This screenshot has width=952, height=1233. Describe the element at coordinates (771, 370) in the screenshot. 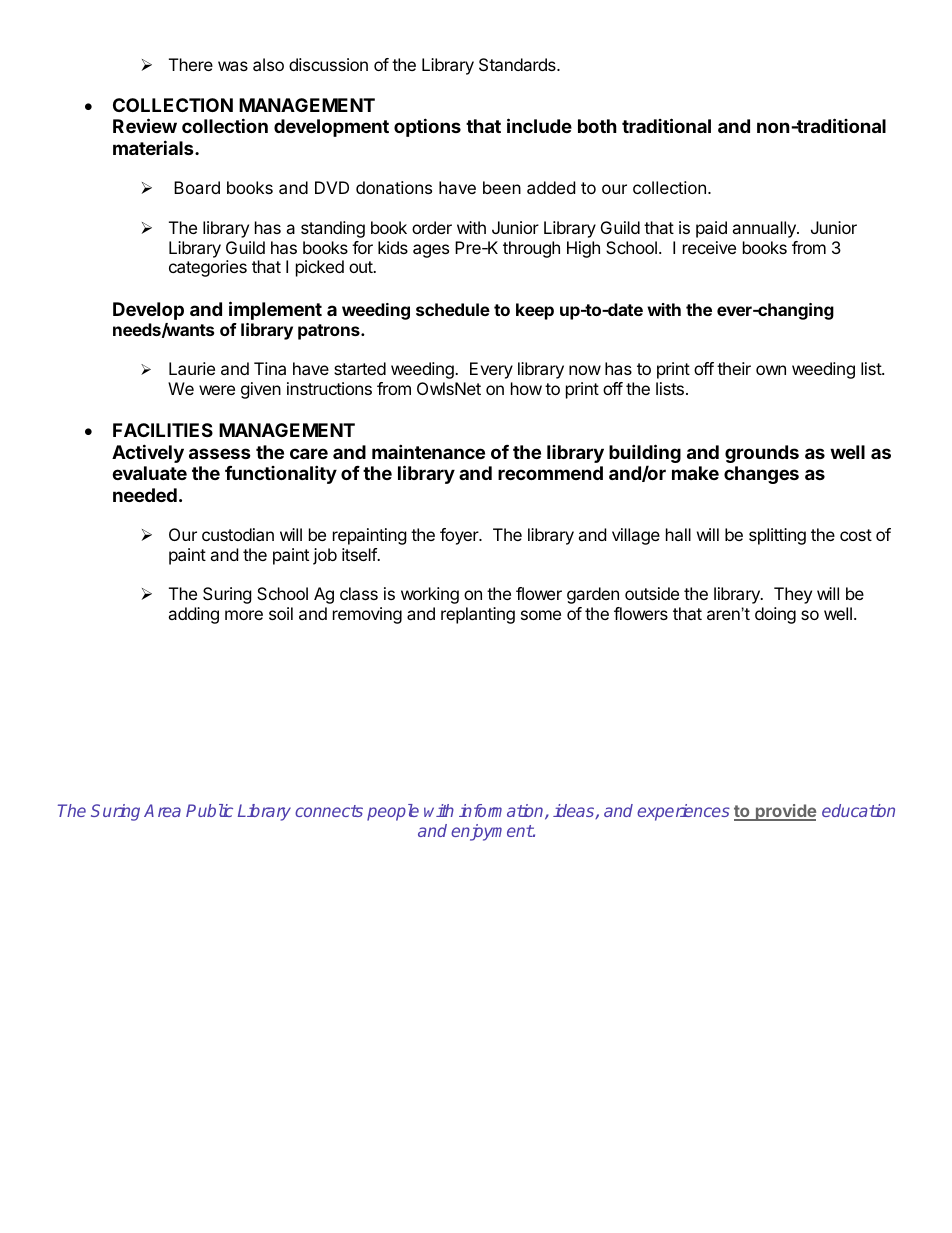

I see `own` at that location.
